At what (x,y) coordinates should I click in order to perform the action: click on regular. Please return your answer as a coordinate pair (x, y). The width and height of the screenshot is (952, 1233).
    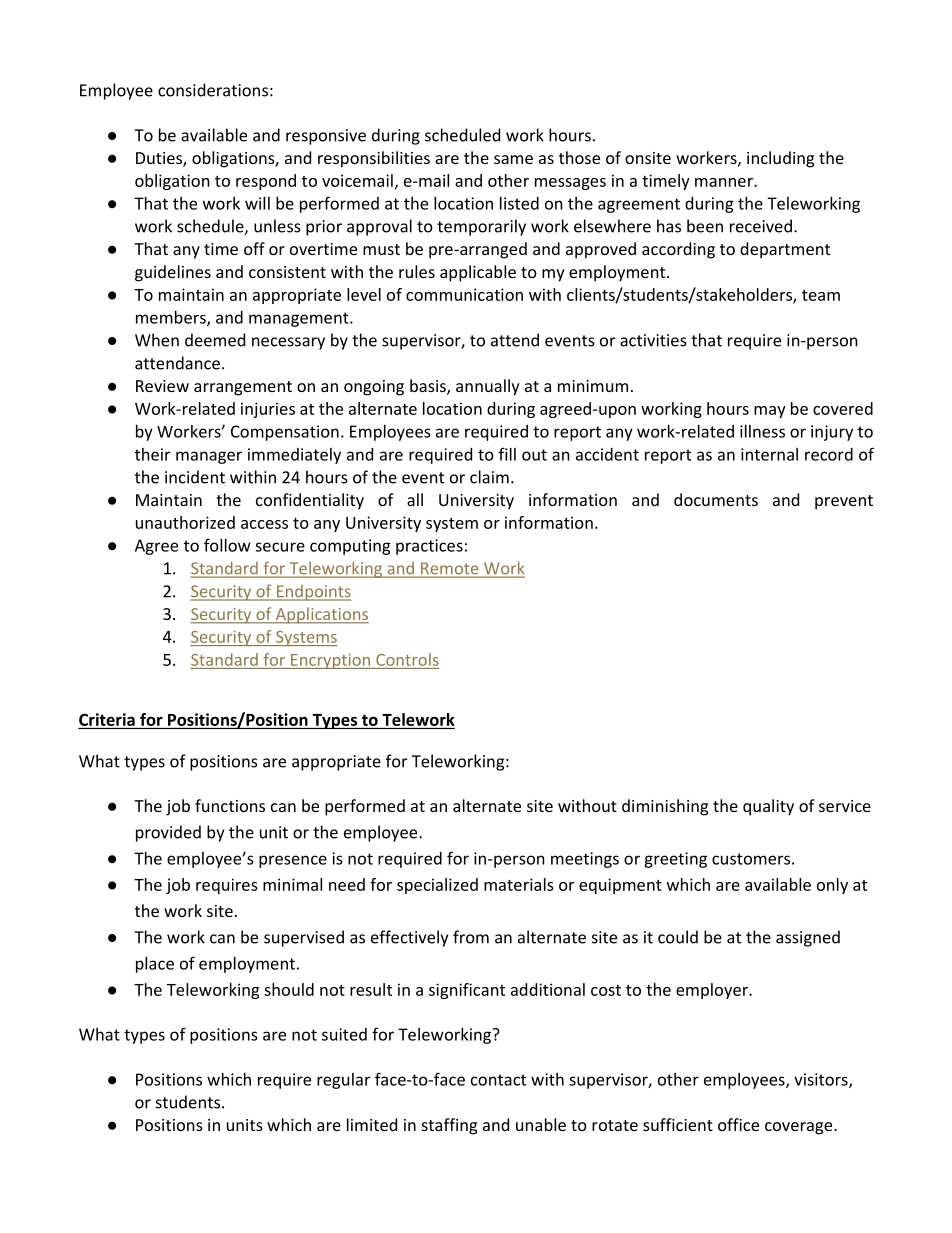
    Looking at the image, I should click on (343, 1081).
